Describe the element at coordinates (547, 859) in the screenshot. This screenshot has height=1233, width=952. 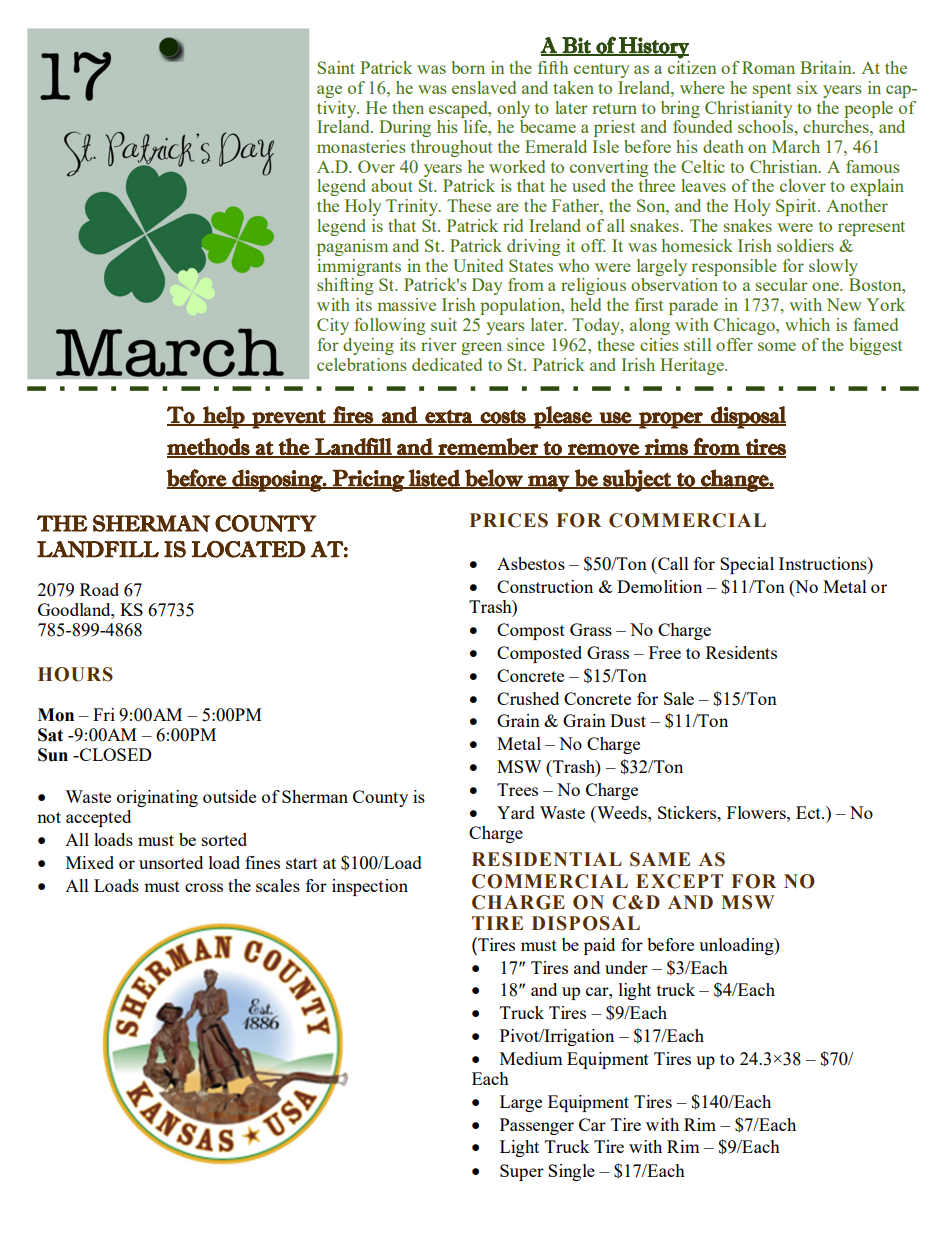
I see `RESIDENTIAL` at that location.
